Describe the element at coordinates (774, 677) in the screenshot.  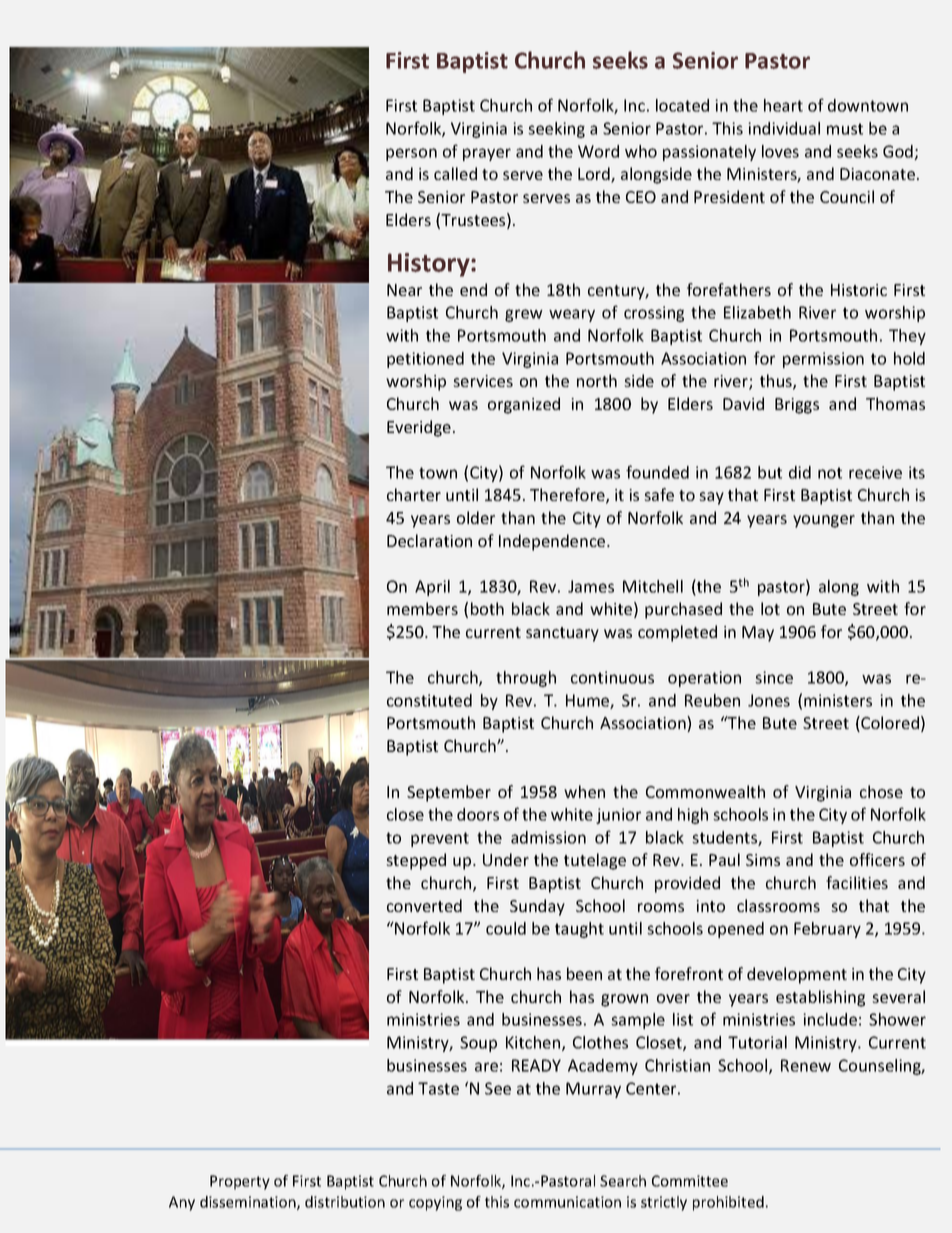
I see `since` at that location.
